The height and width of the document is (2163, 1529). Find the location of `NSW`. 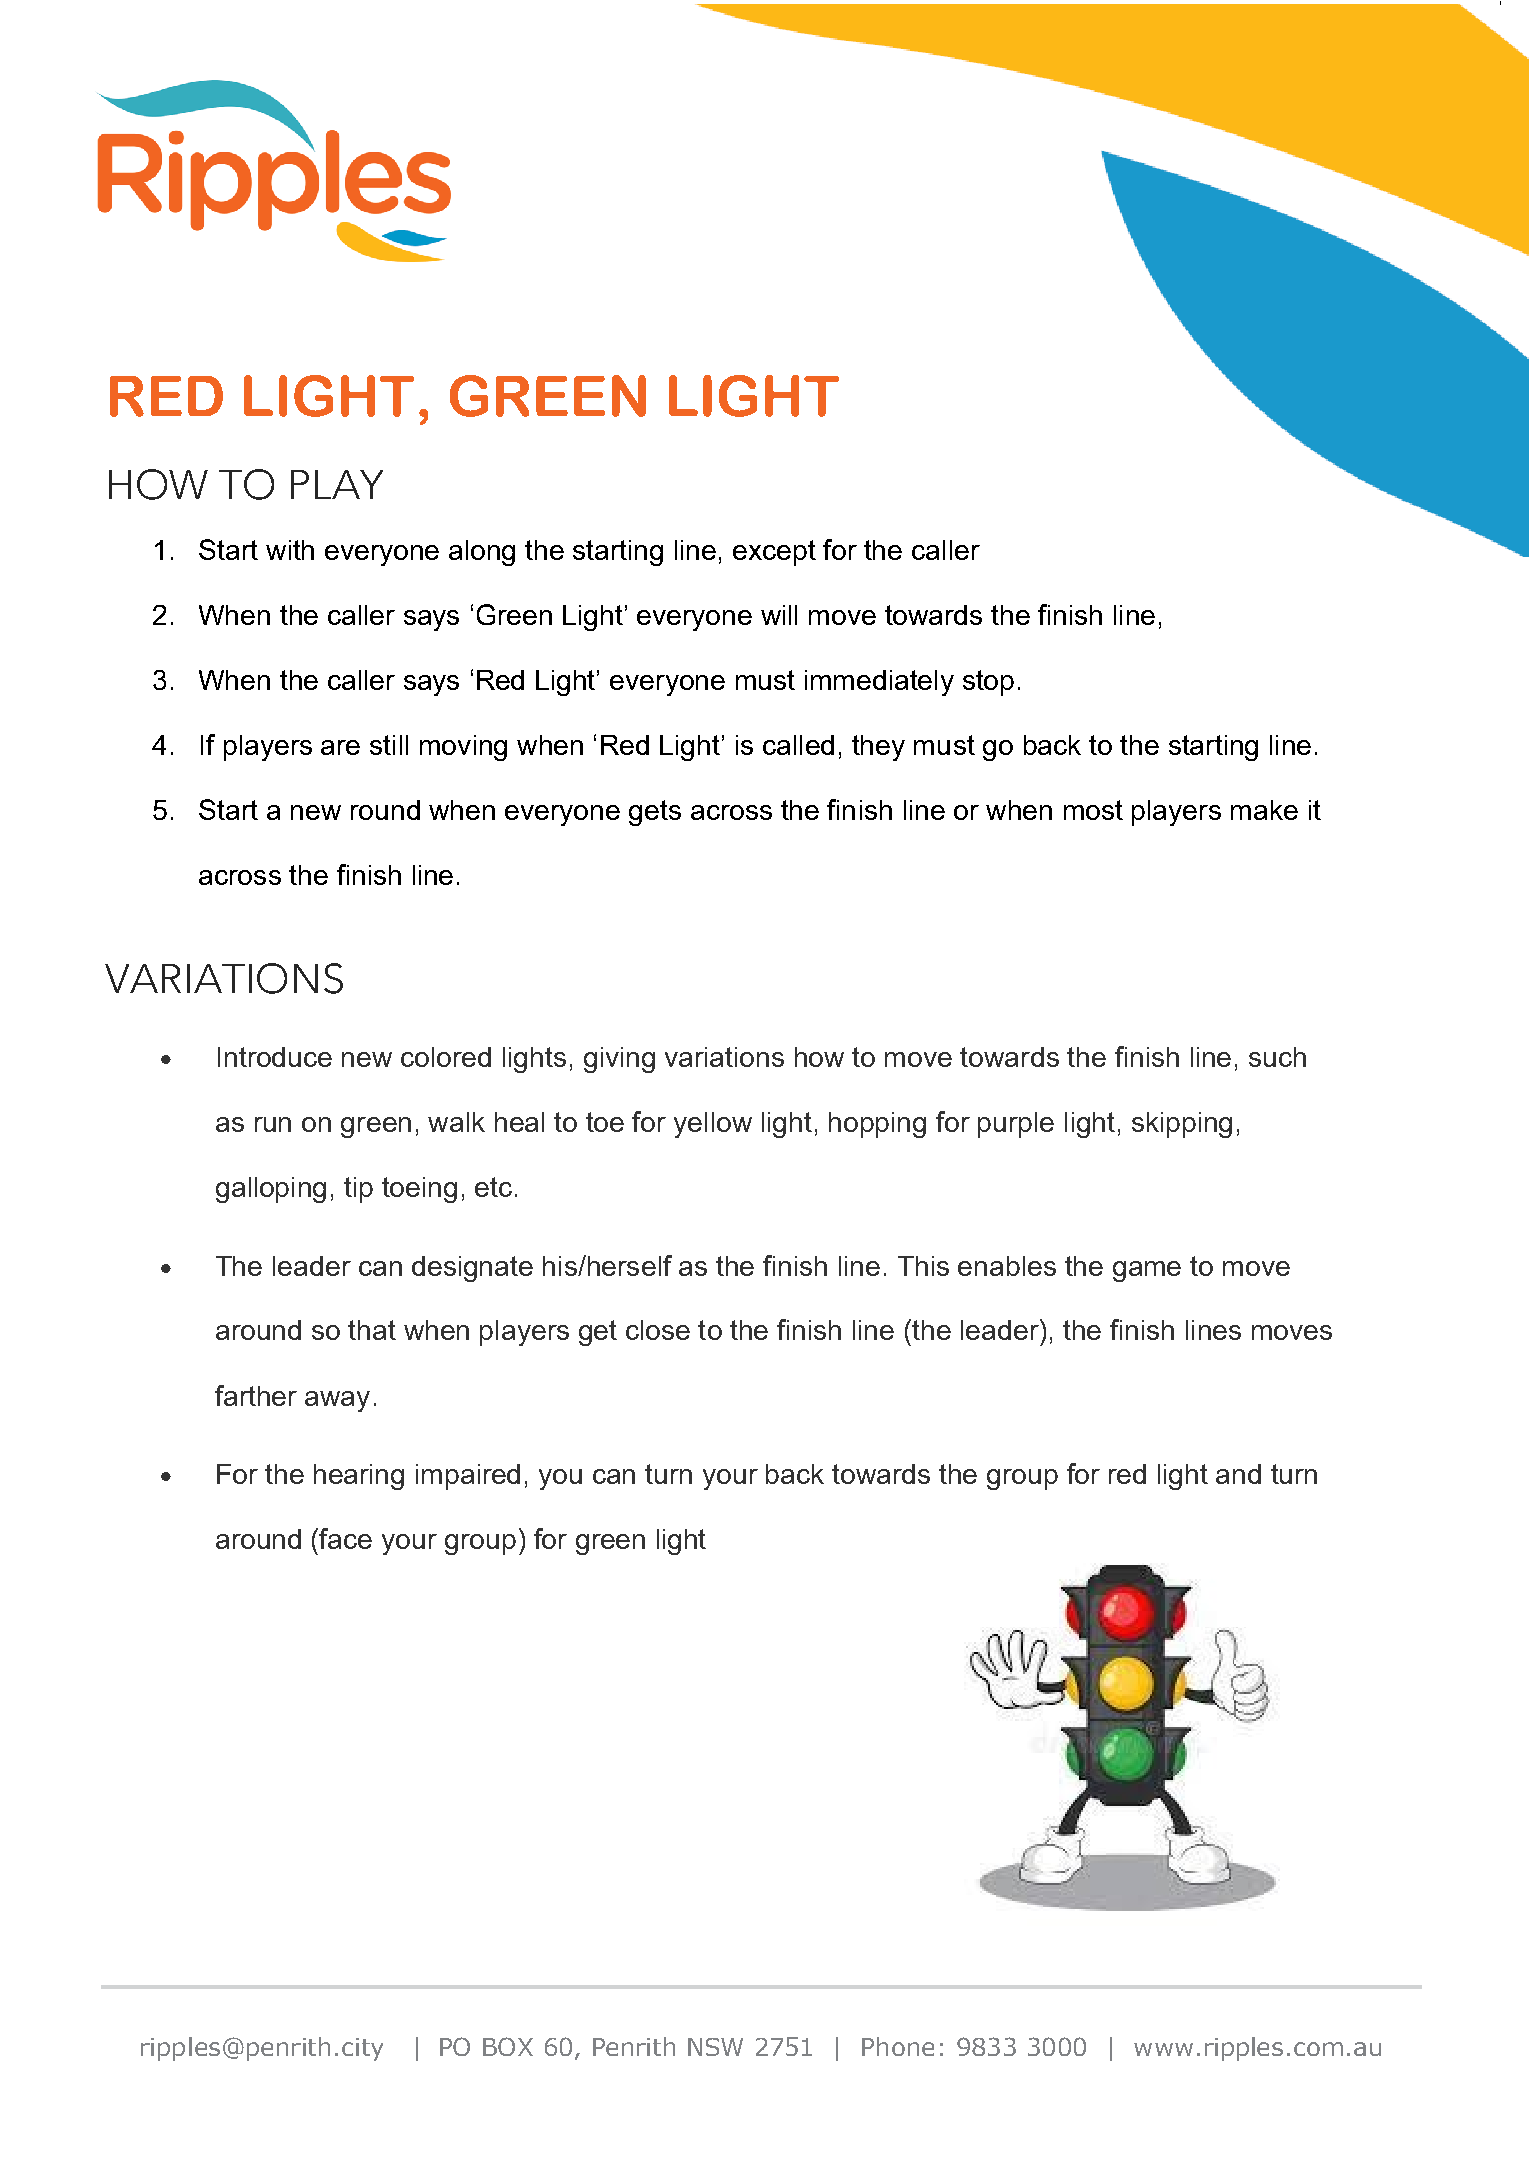

NSW is located at coordinates (715, 2047).
